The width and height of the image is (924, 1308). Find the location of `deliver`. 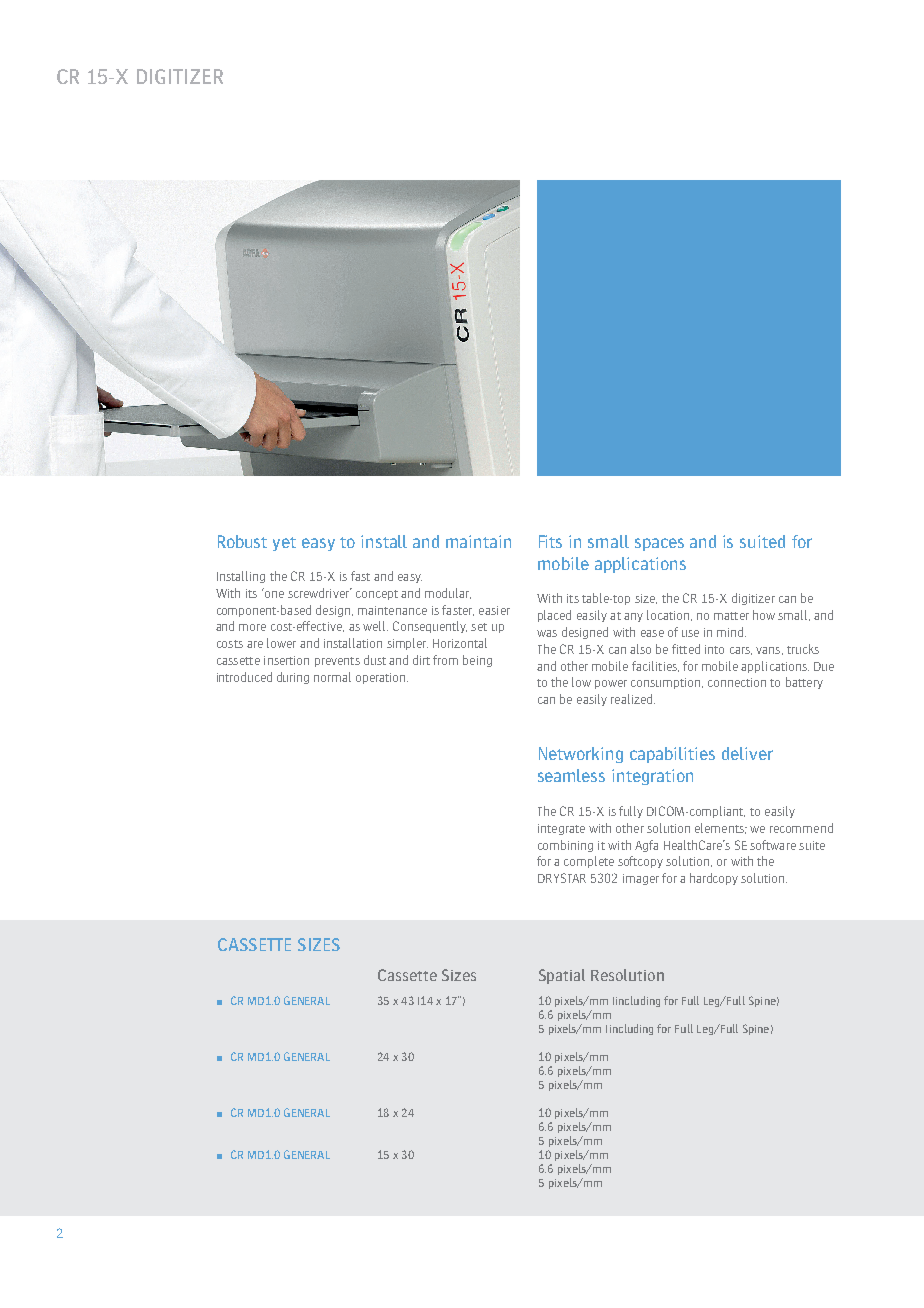

deliver is located at coordinates (747, 753).
